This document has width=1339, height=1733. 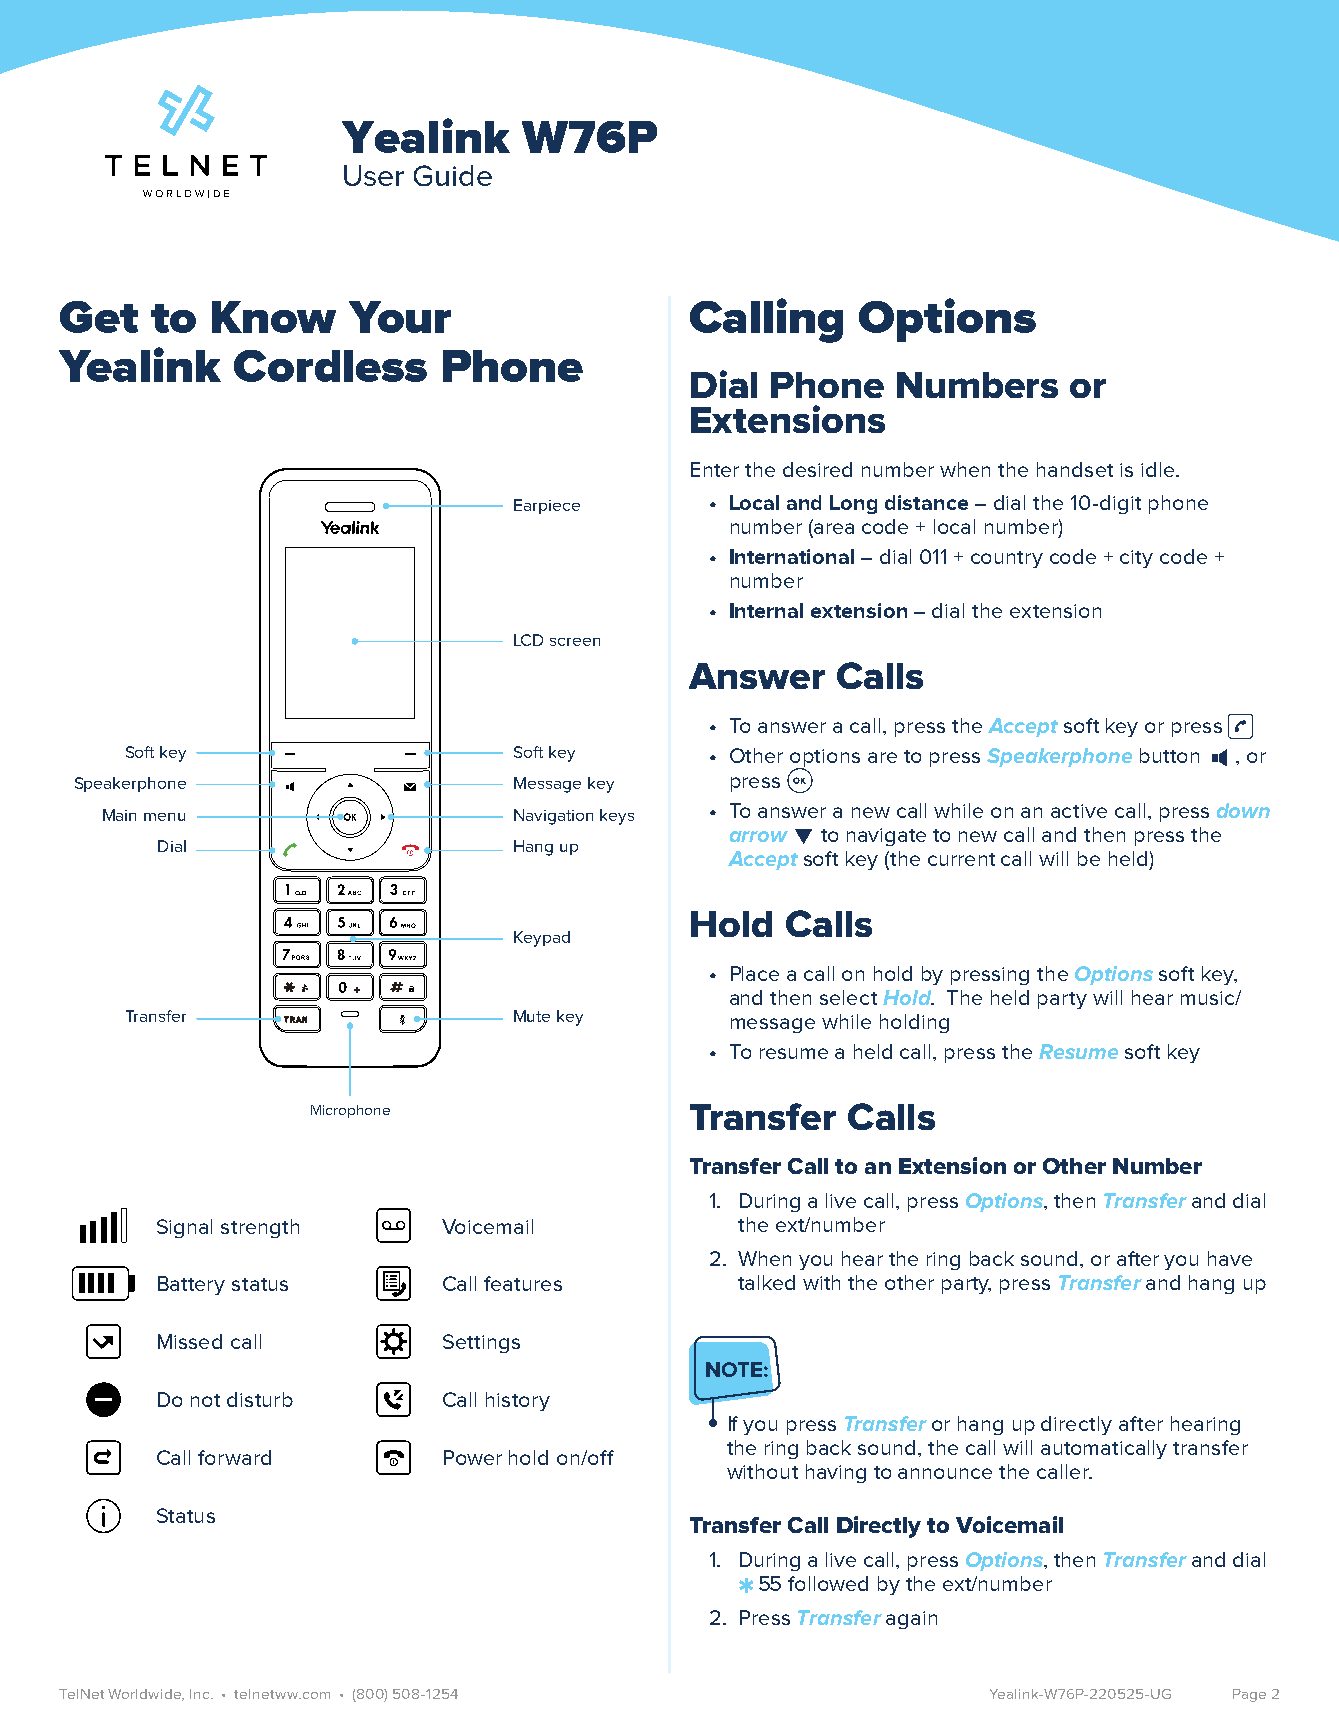 What do you see at coordinates (191, 1285) in the document?
I see `Battery` at bounding box center [191, 1285].
